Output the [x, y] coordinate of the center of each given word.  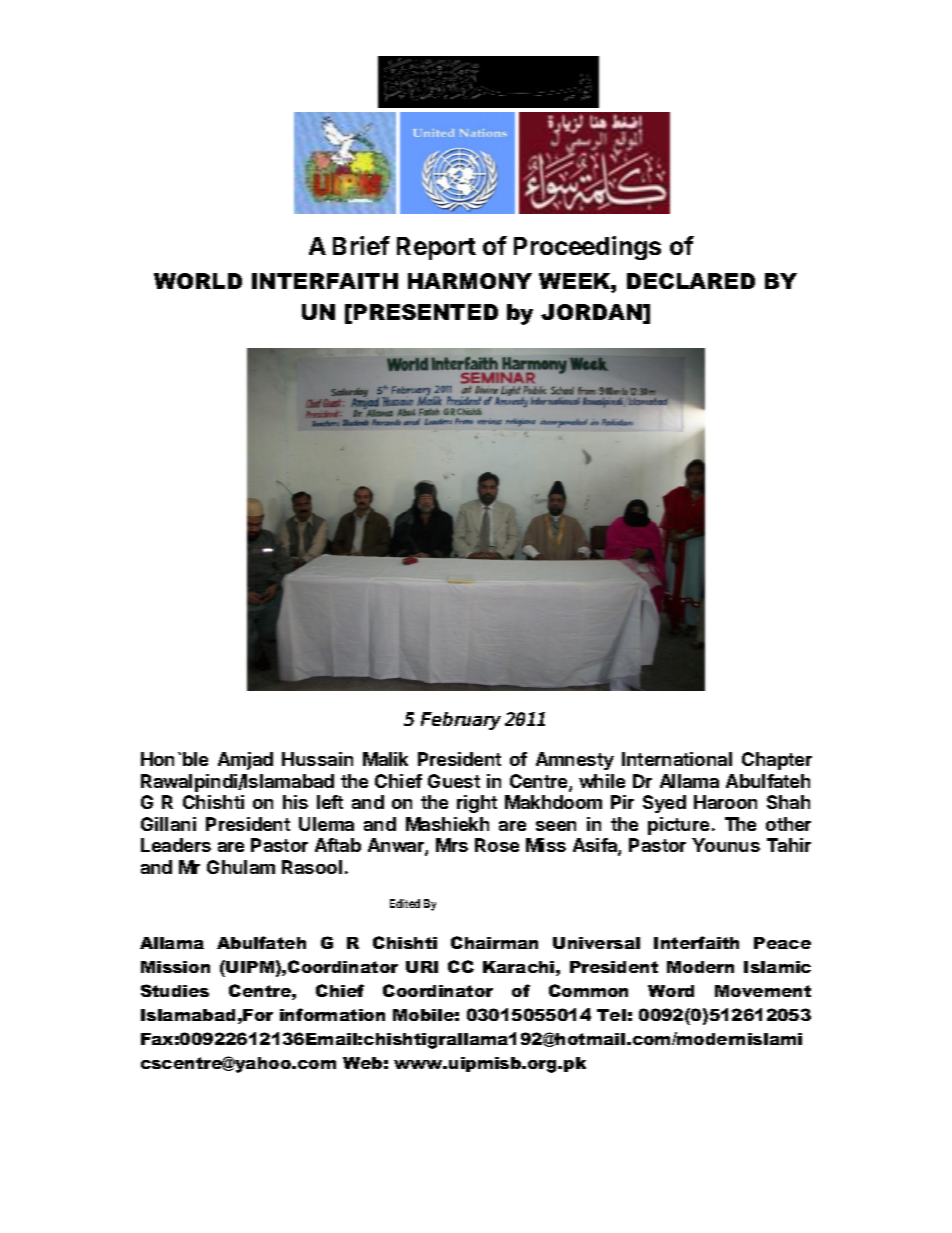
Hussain [317, 759]
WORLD [198, 281]
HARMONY [470, 281]
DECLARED [691, 281]
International [677, 759]
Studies [175, 990]
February [461, 721]
